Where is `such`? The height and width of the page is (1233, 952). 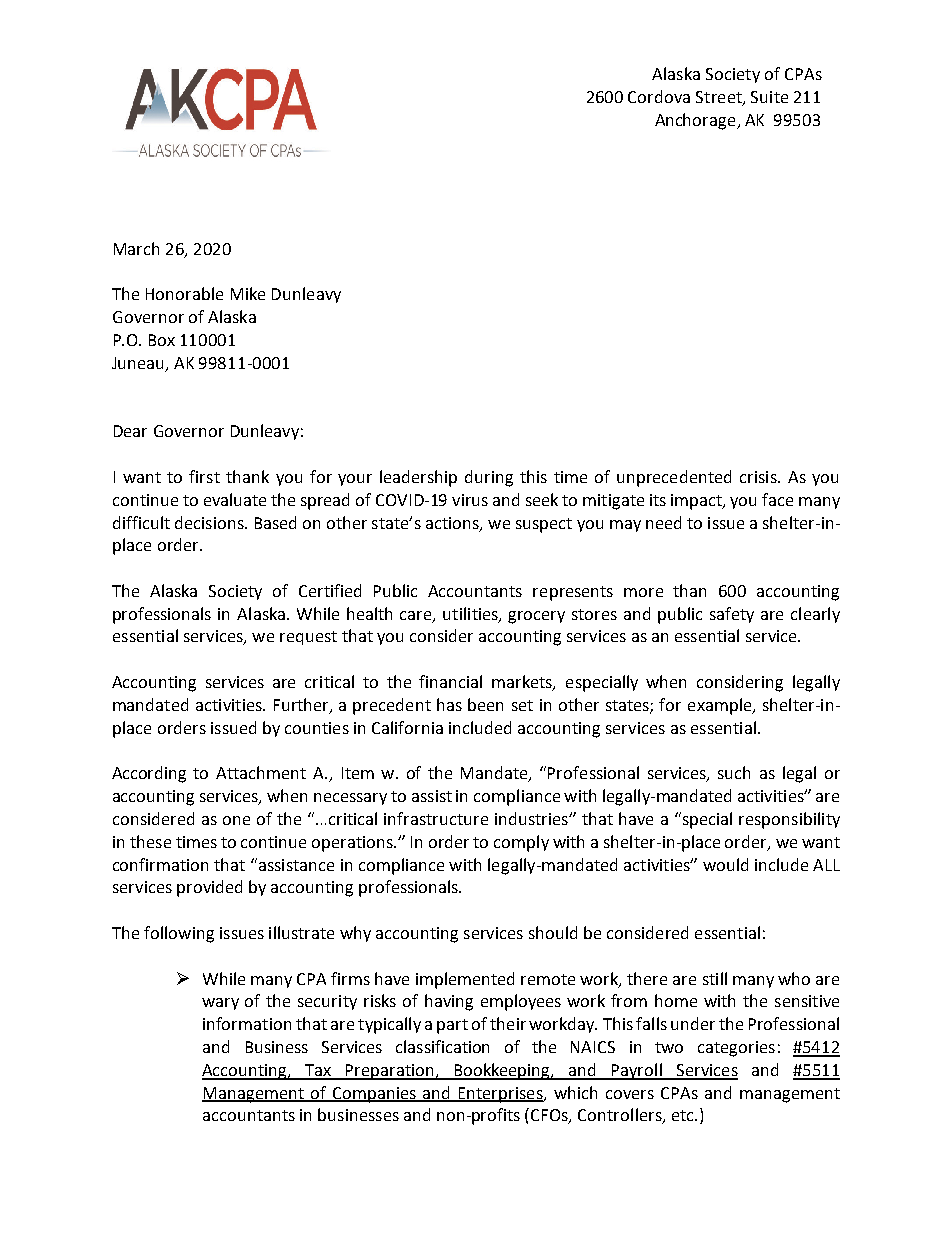 such is located at coordinates (734, 772).
